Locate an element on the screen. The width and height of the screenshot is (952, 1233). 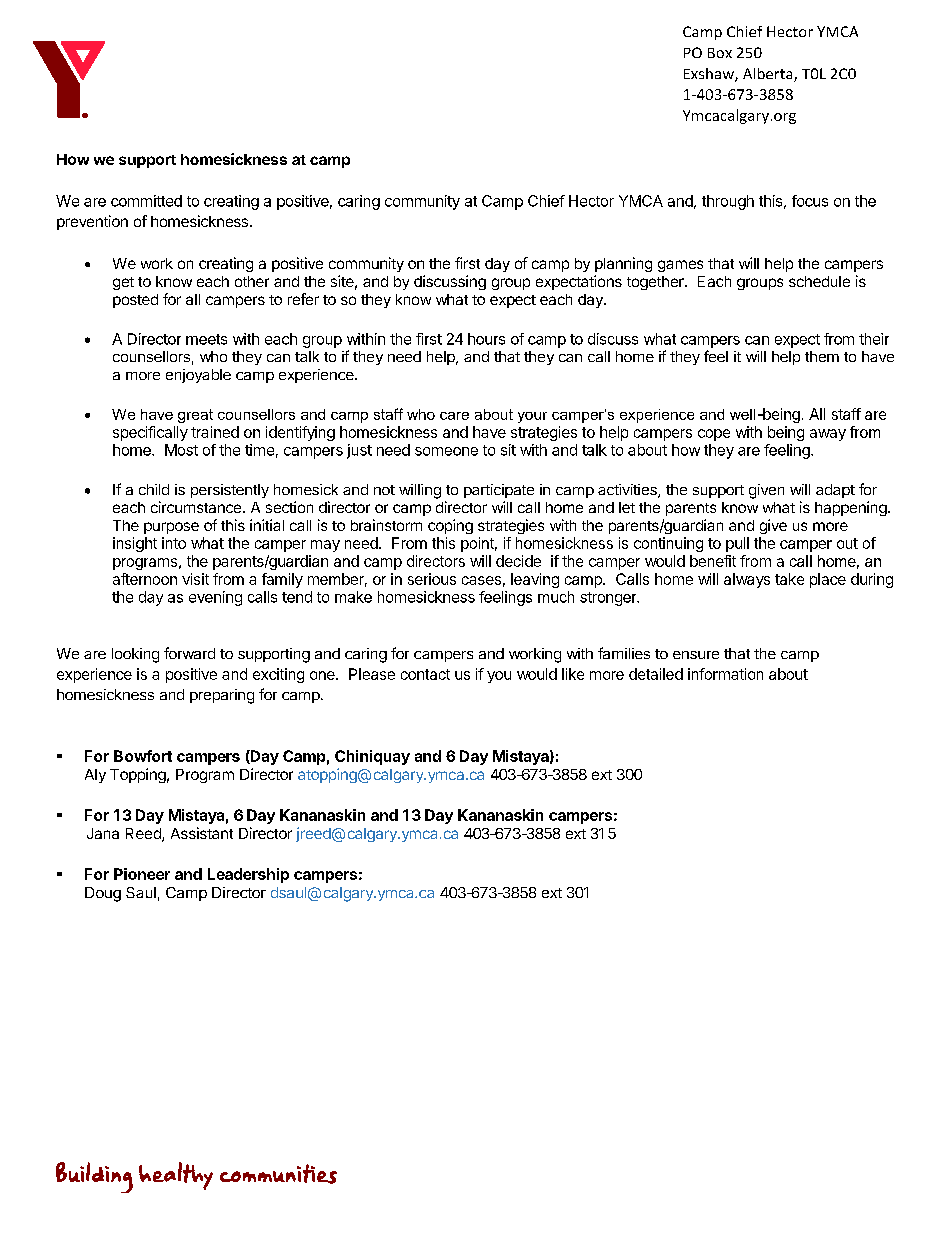
preparing is located at coordinates (222, 696).
